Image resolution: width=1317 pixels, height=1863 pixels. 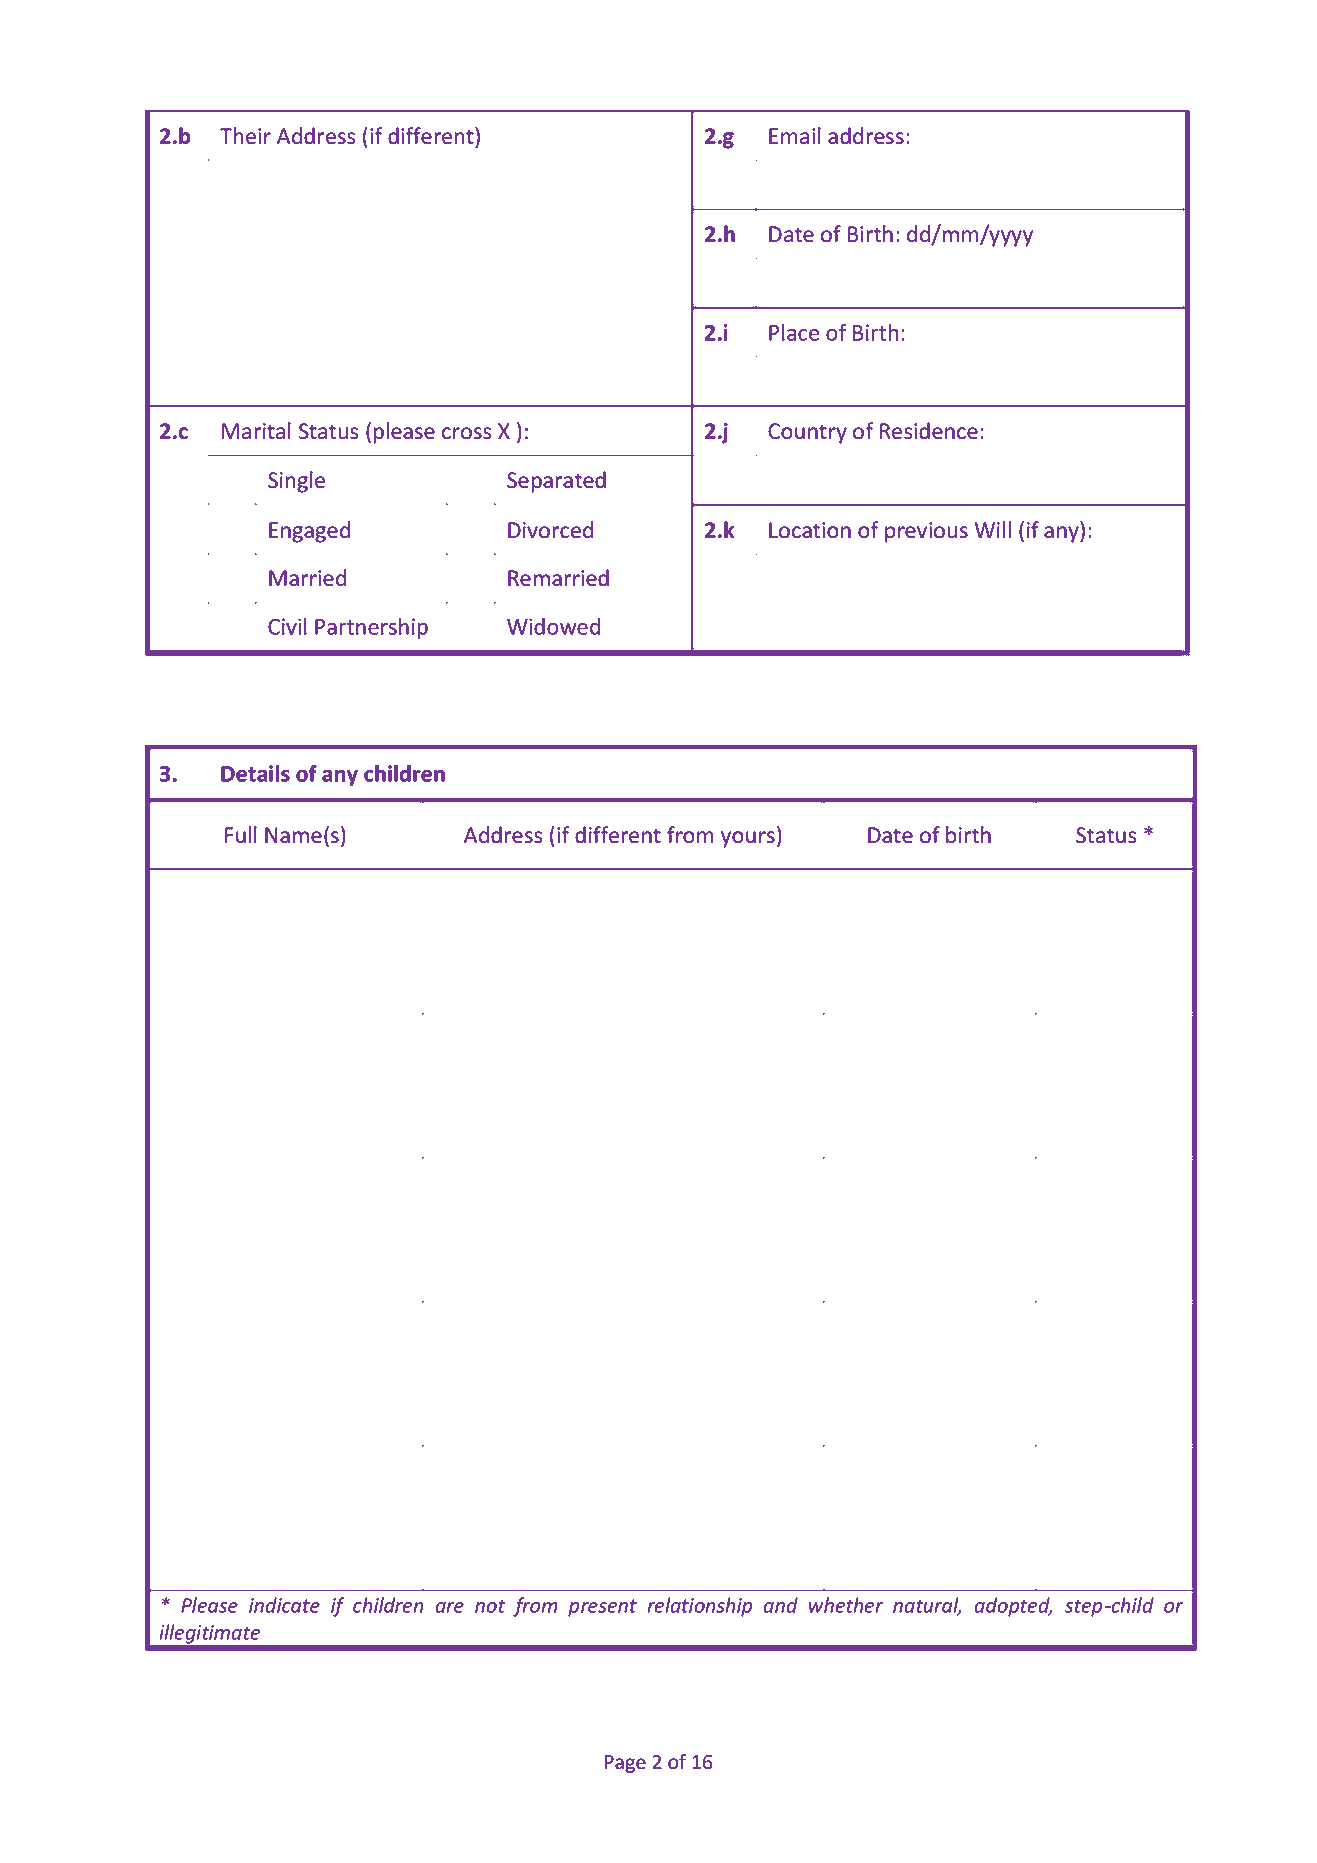 I want to click on Page, so click(x=625, y=1764).
